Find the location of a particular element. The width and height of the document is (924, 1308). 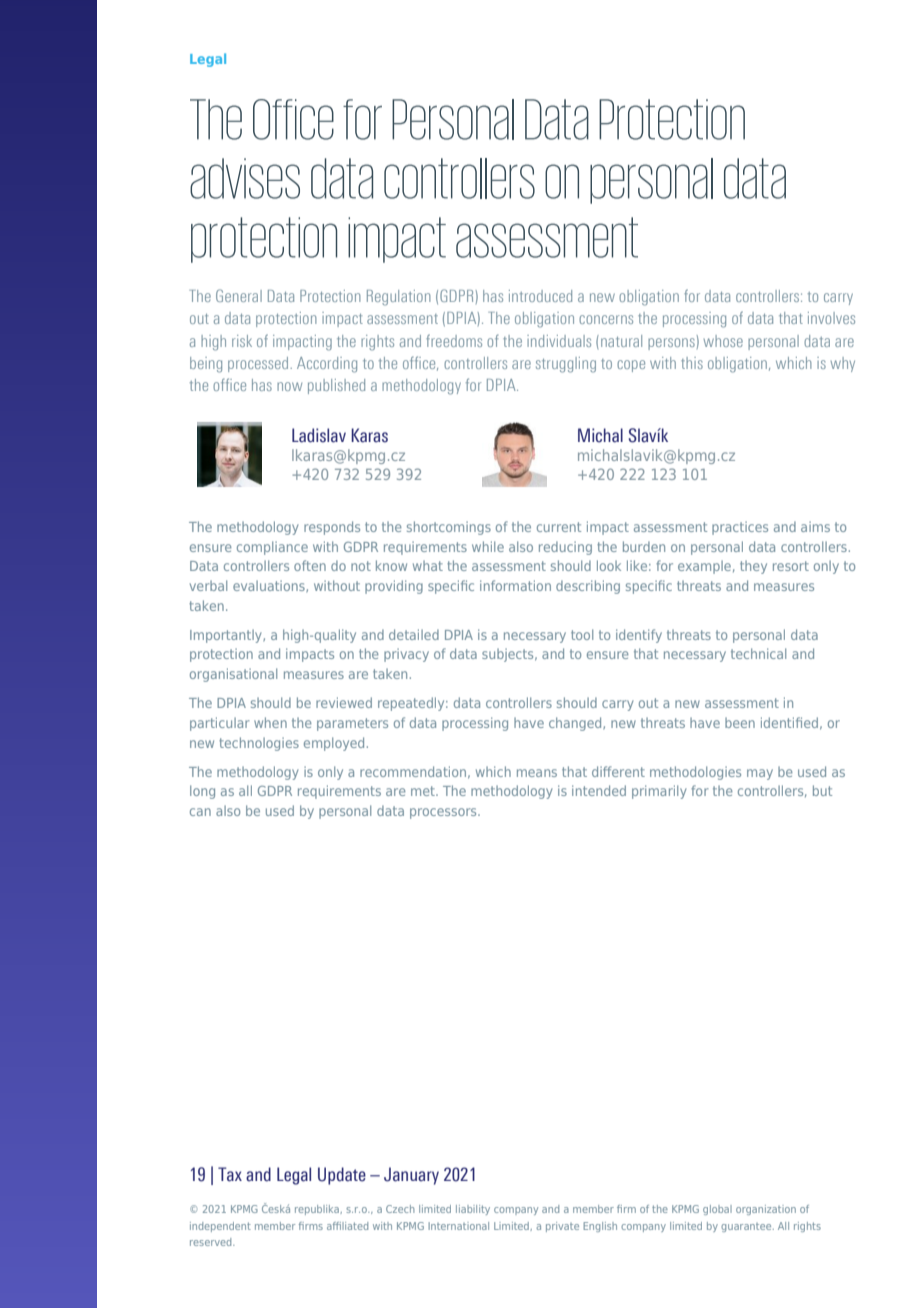

introduced is located at coordinates (540, 296).
